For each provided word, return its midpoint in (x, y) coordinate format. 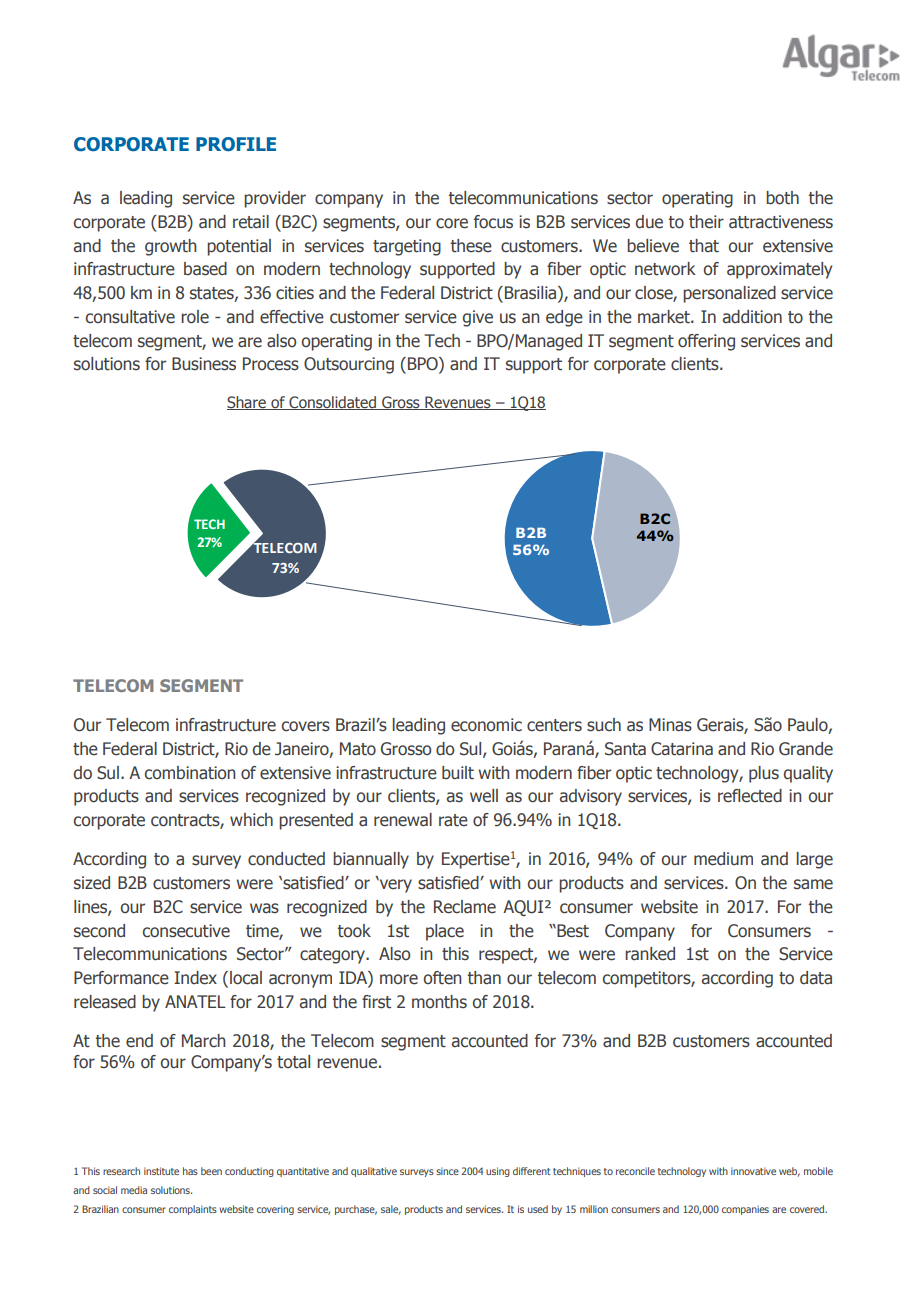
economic (486, 725)
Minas (670, 725)
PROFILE (236, 144)
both (782, 198)
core (452, 223)
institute (161, 1171)
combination (190, 773)
